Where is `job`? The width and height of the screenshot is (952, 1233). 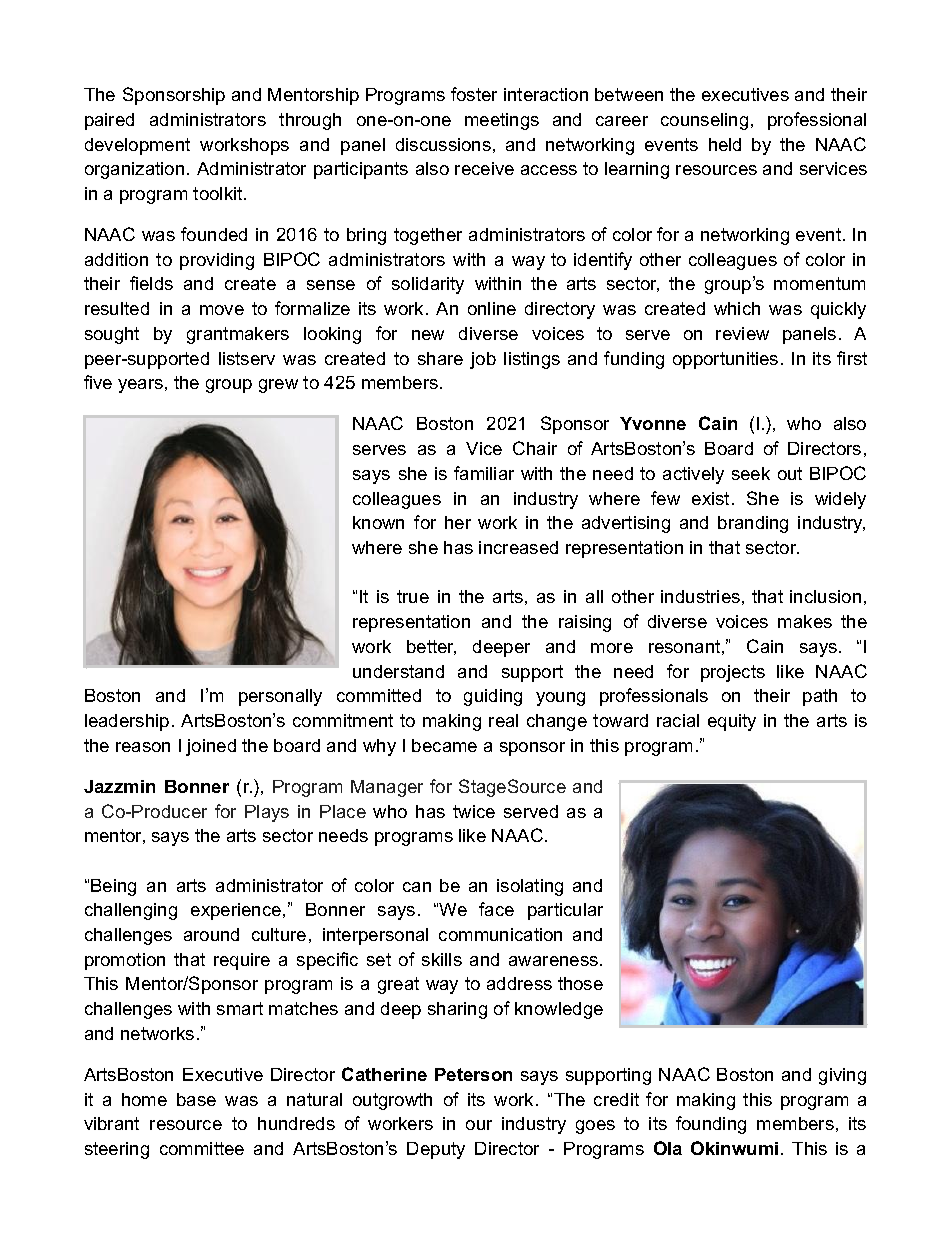
job is located at coordinates (483, 360).
